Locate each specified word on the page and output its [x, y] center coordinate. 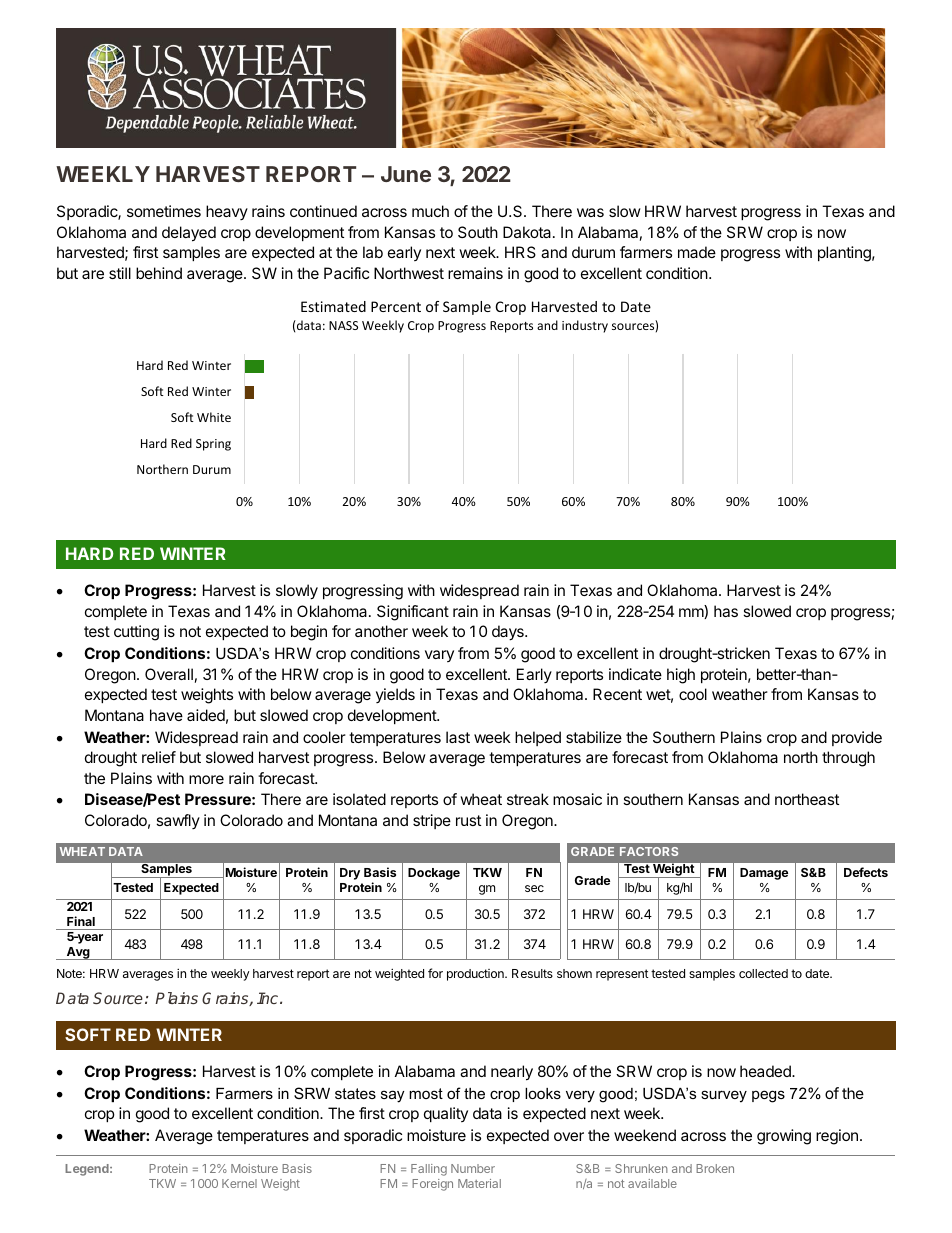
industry [585, 326]
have [166, 715]
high [681, 676]
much [430, 211]
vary [439, 656]
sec [534, 888]
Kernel [239, 1183]
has [726, 611]
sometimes [164, 211]
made [697, 252]
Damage [764, 874]
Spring [213, 445]
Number [473, 1168]
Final [81, 921]
